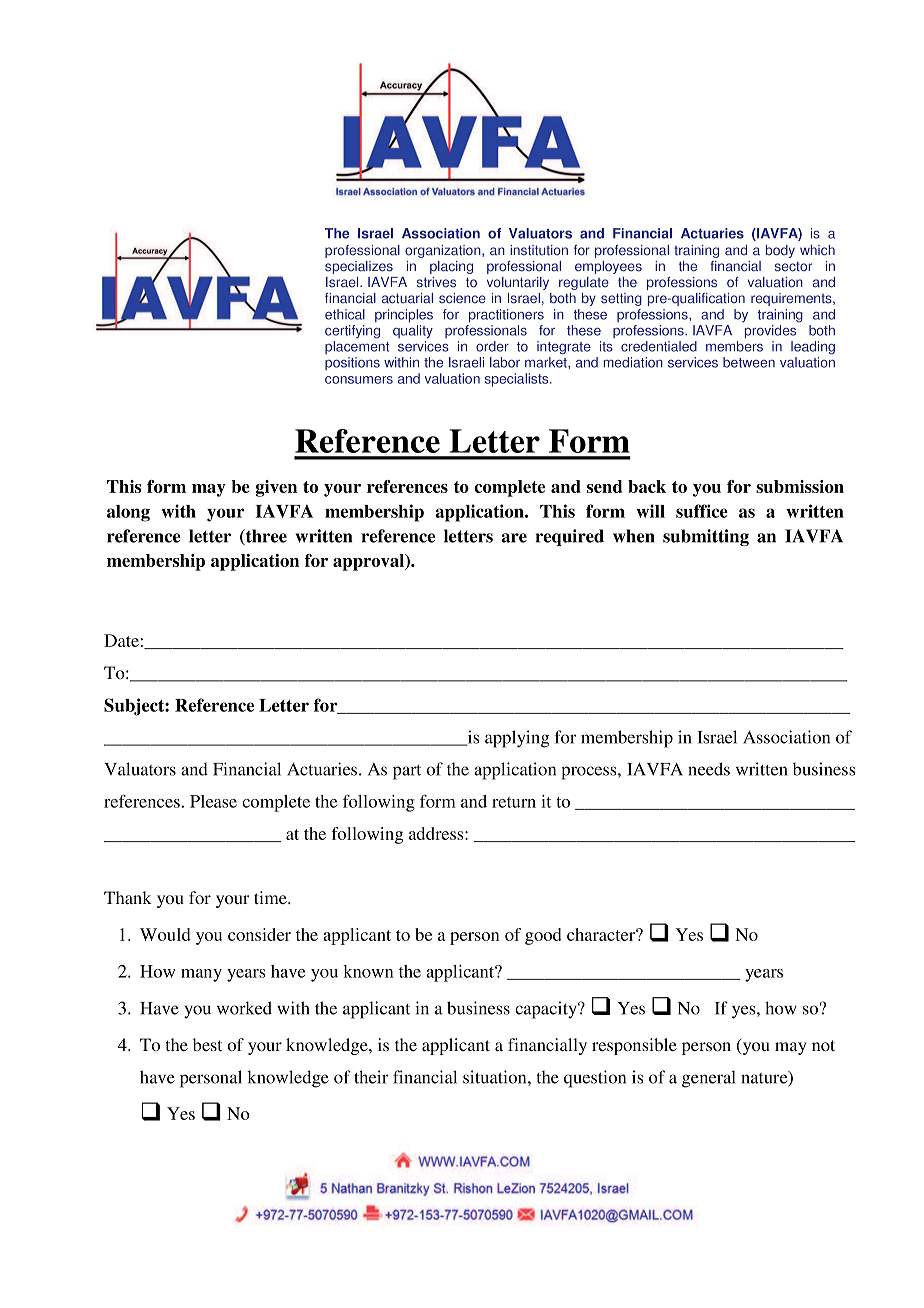  What do you see at coordinates (517, 739) in the document?
I see `applying` at bounding box center [517, 739].
